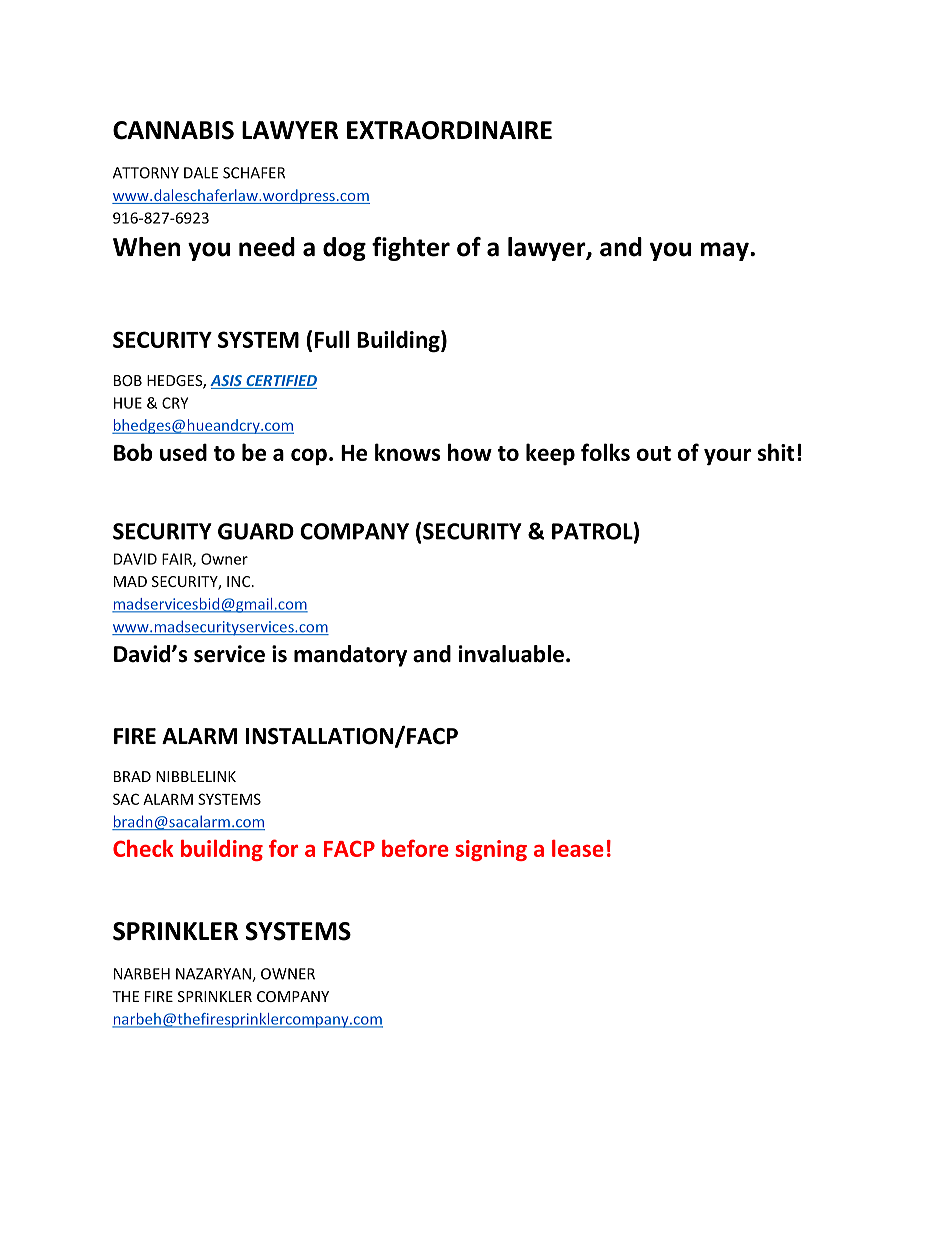 This screenshot has width=952, height=1233. I want to click on out, so click(654, 453).
